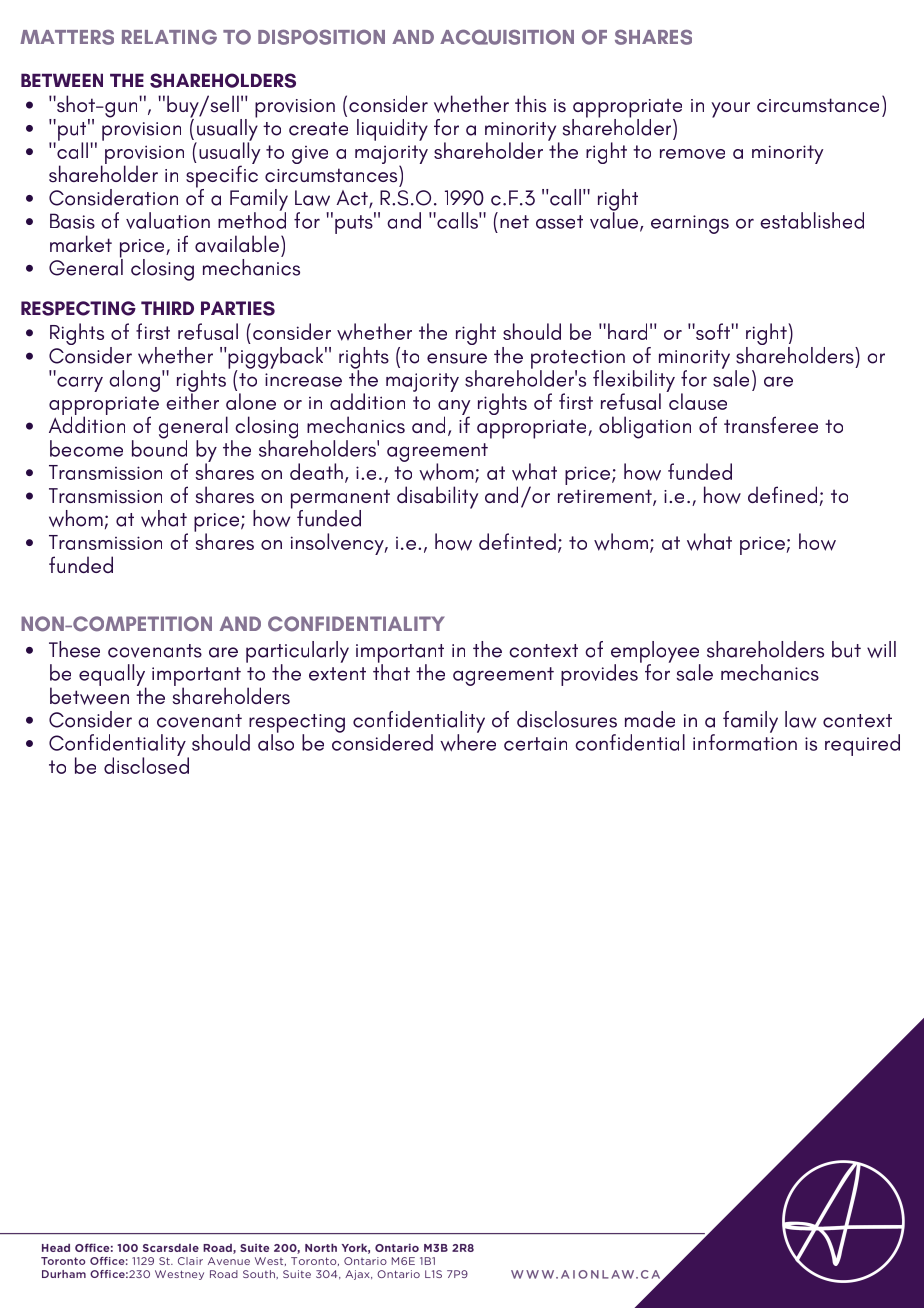  What do you see at coordinates (159, 447) in the image?
I see `bound` at bounding box center [159, 447].
